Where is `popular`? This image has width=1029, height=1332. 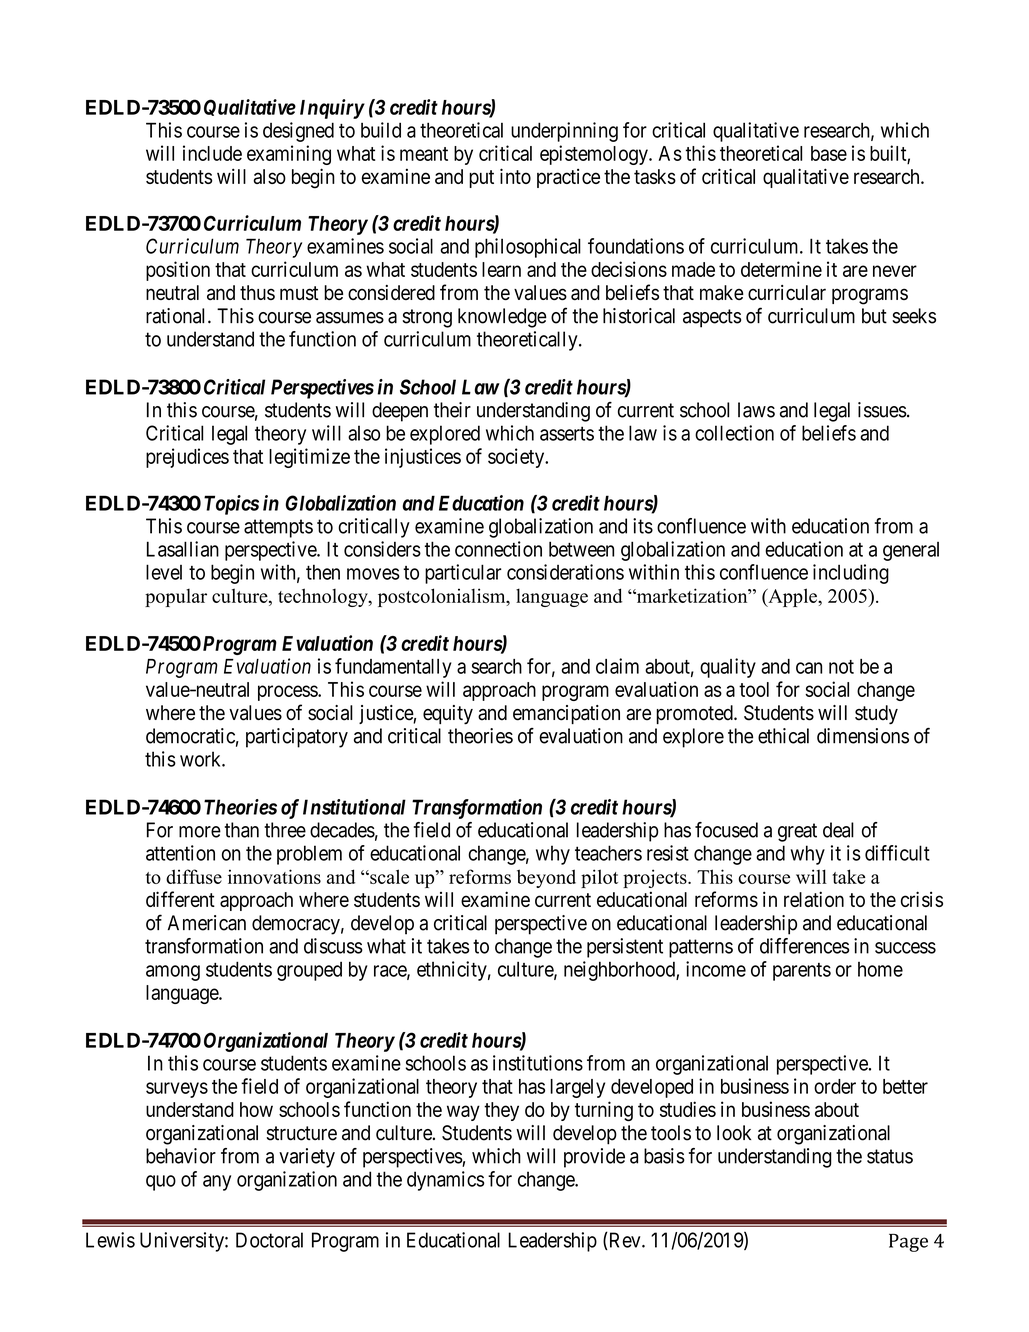
popular is located at coordinates (176, 597).
